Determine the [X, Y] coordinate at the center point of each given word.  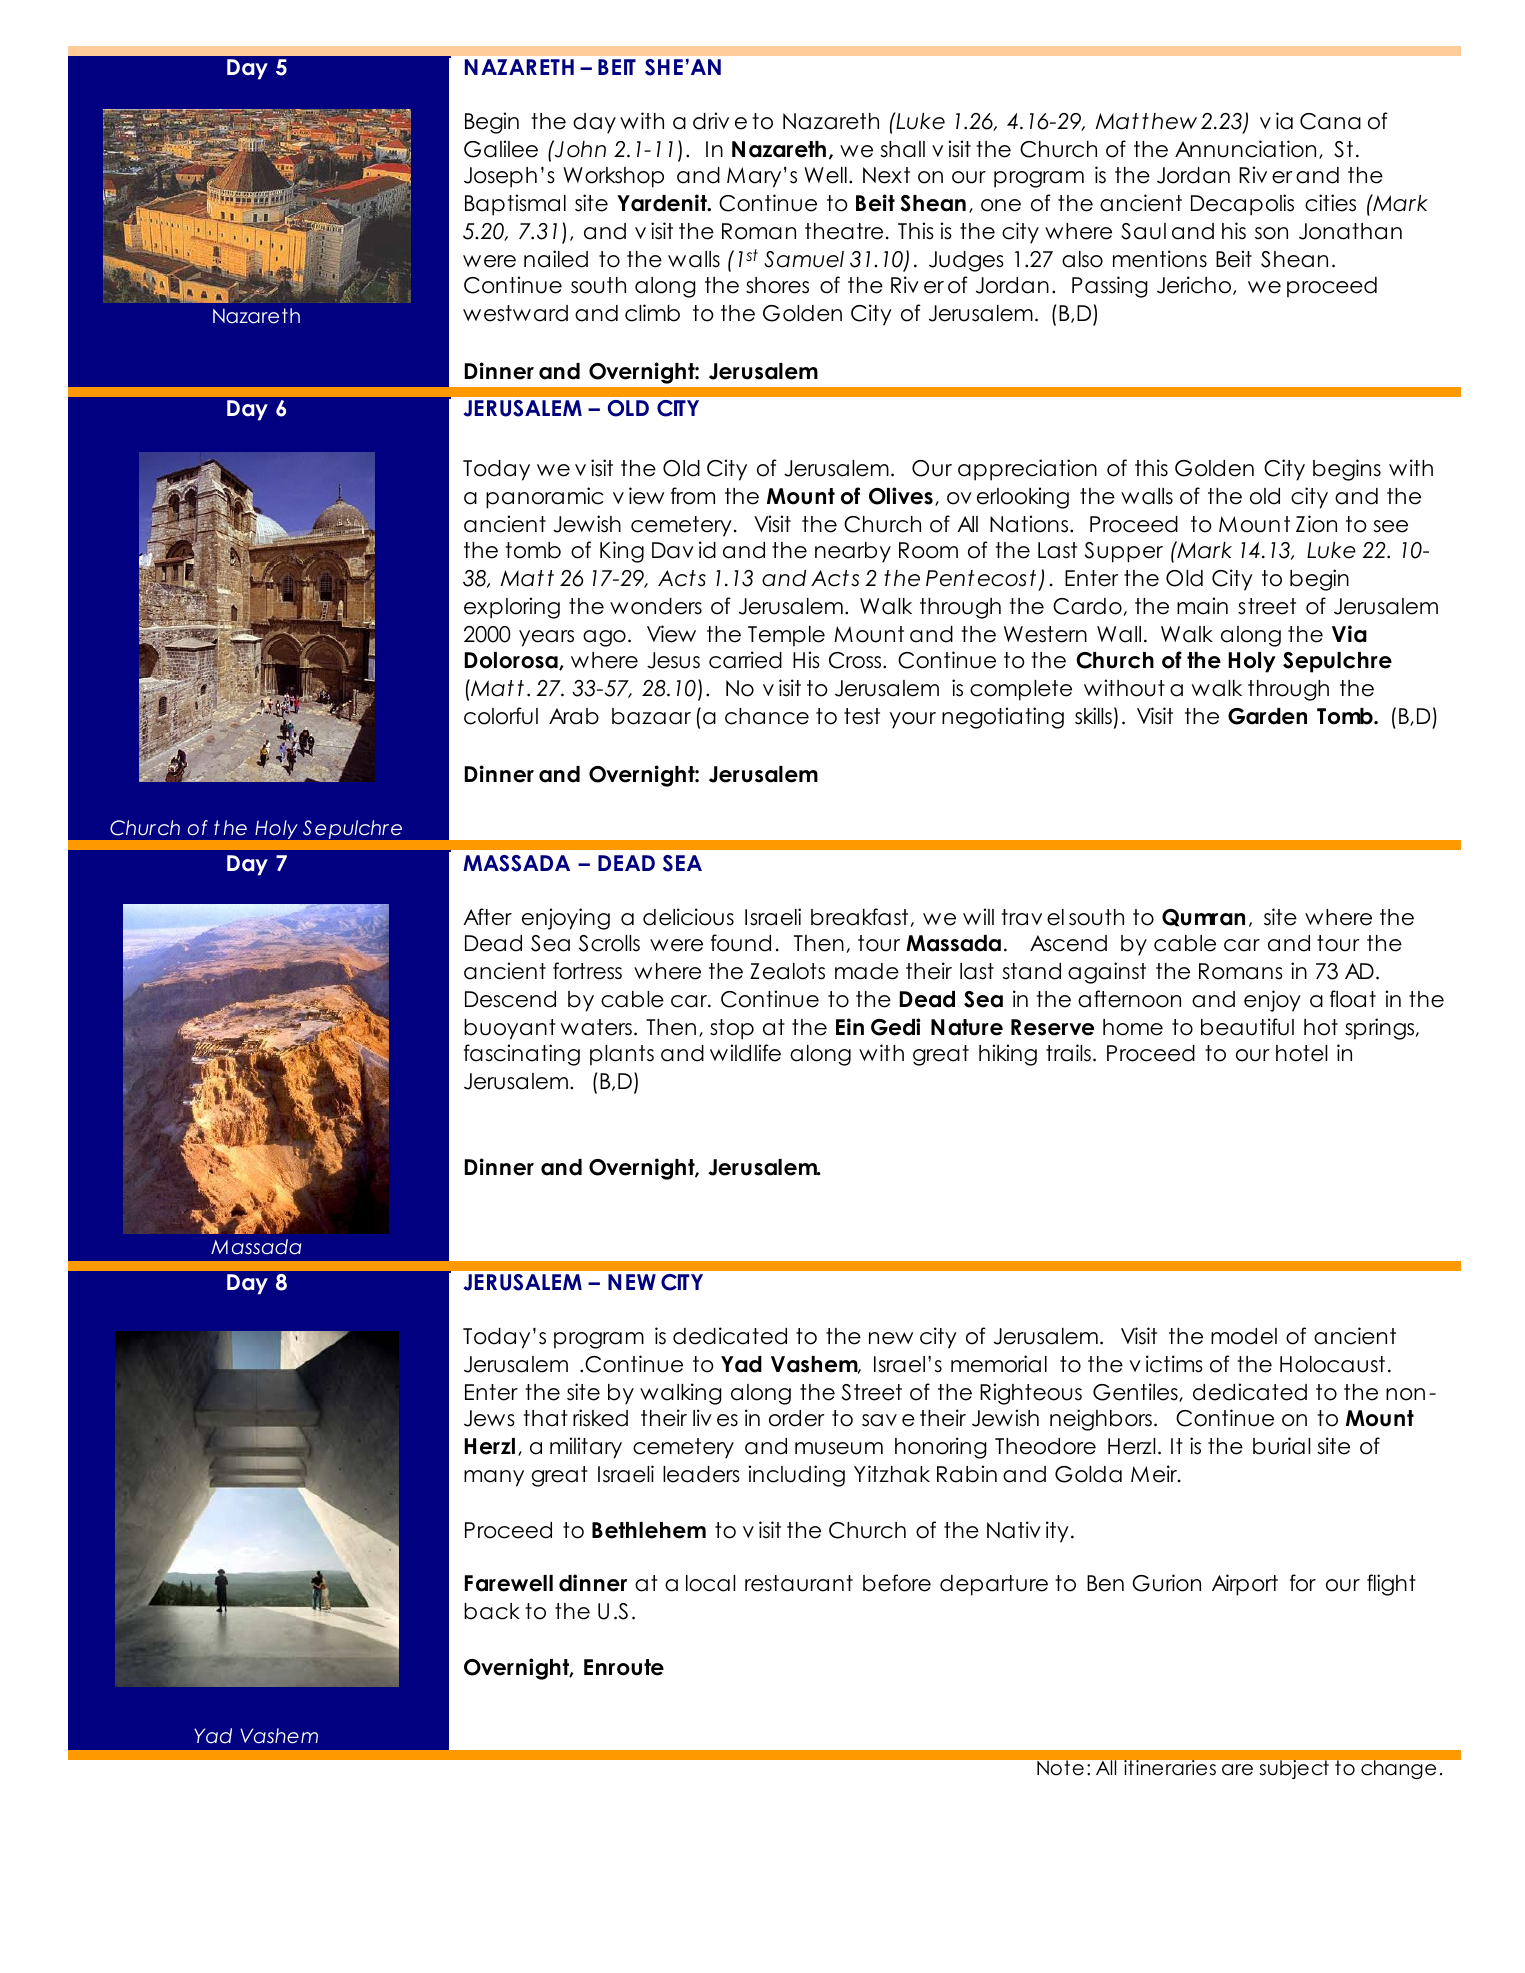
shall [903, 149]
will [978, 916]
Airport [1245, 1585]
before [897, 1583]
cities [1330, 203]
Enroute [624, 1667]
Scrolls [609, 943]
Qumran [1203, 918]
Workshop [613, 177]
